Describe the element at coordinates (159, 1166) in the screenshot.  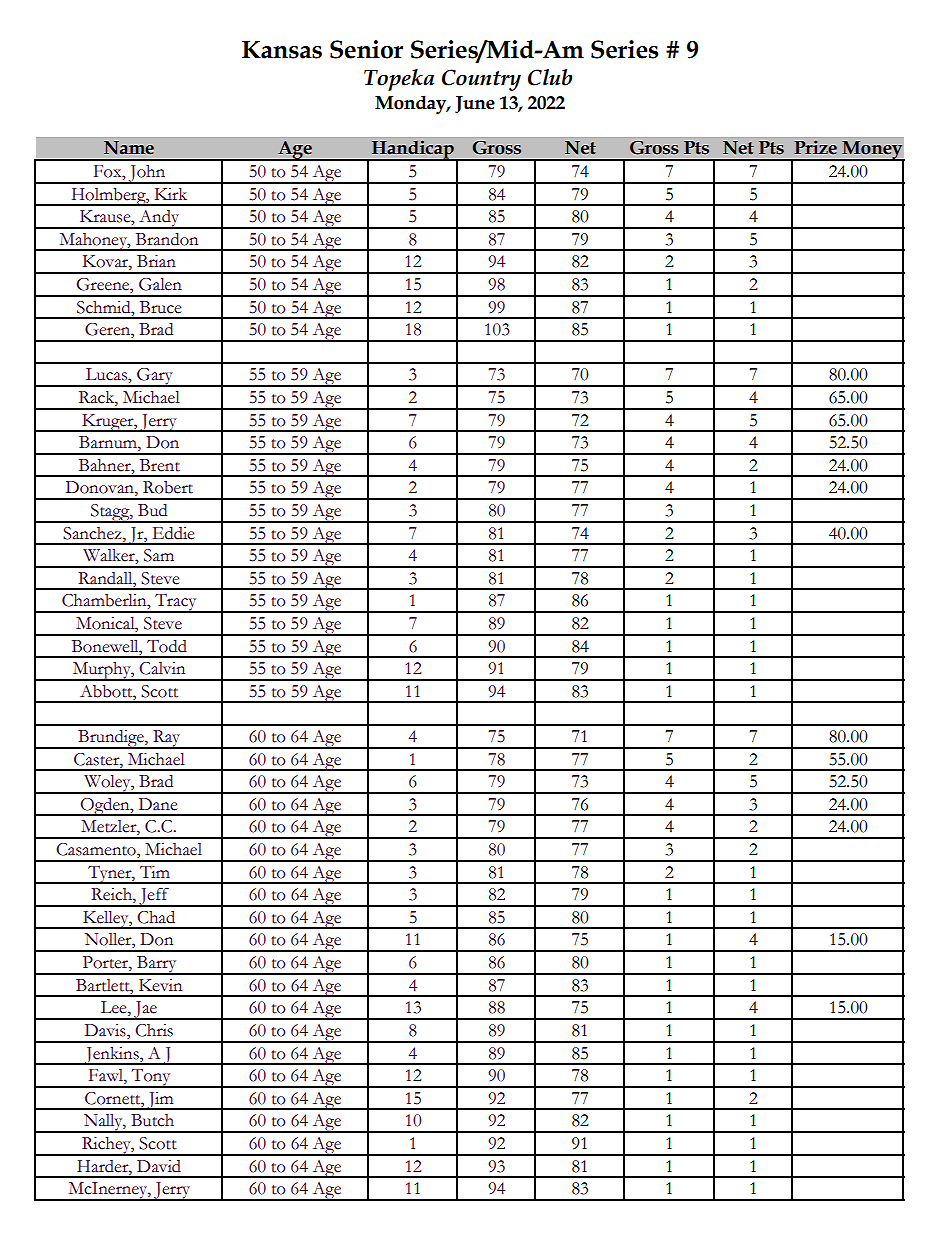
I see `David` at that location.
